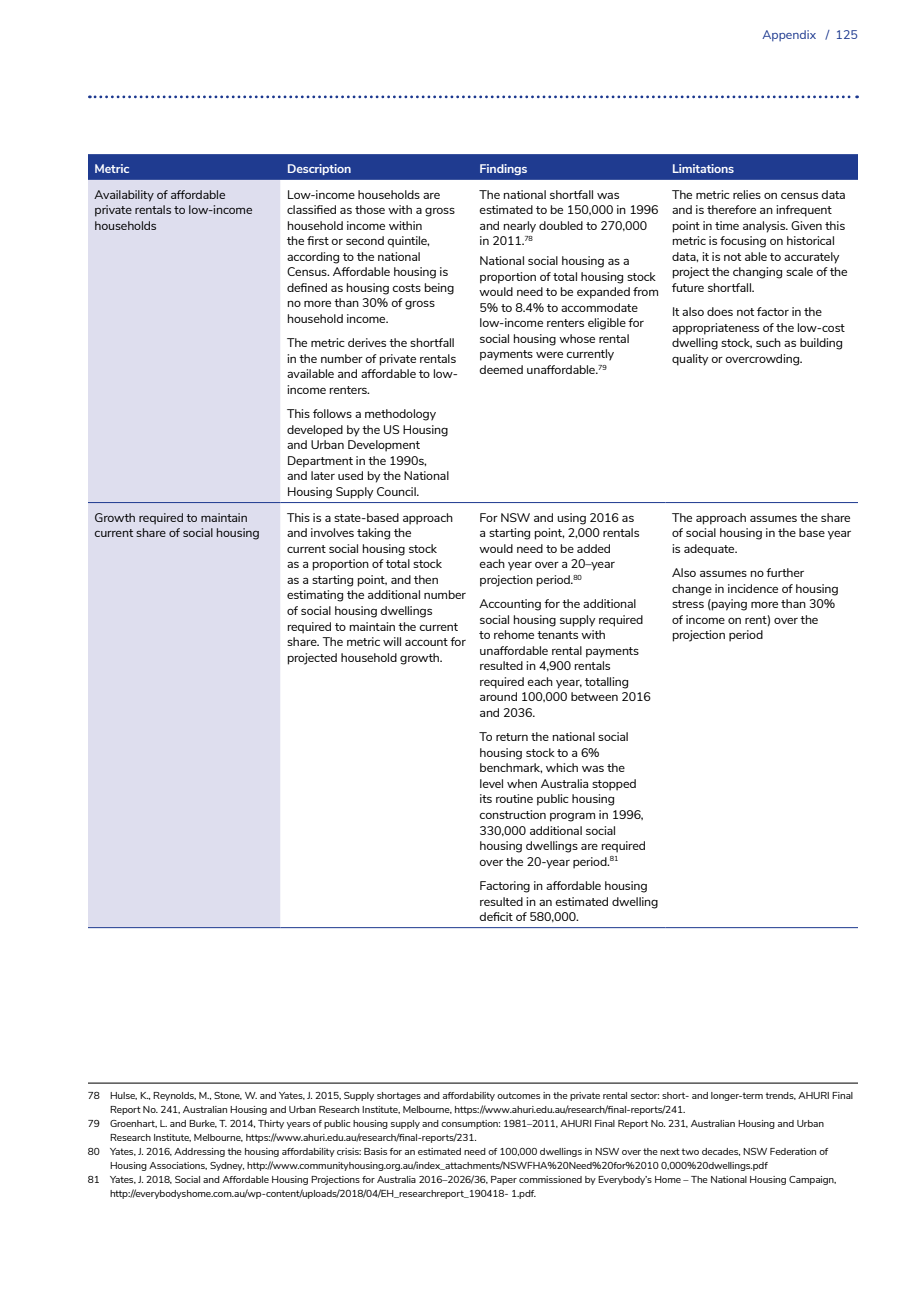 The height and width of the page is (1308, 924). Describe the element at coordinates (614, 785) in the page. I see `stopped` at that location.
